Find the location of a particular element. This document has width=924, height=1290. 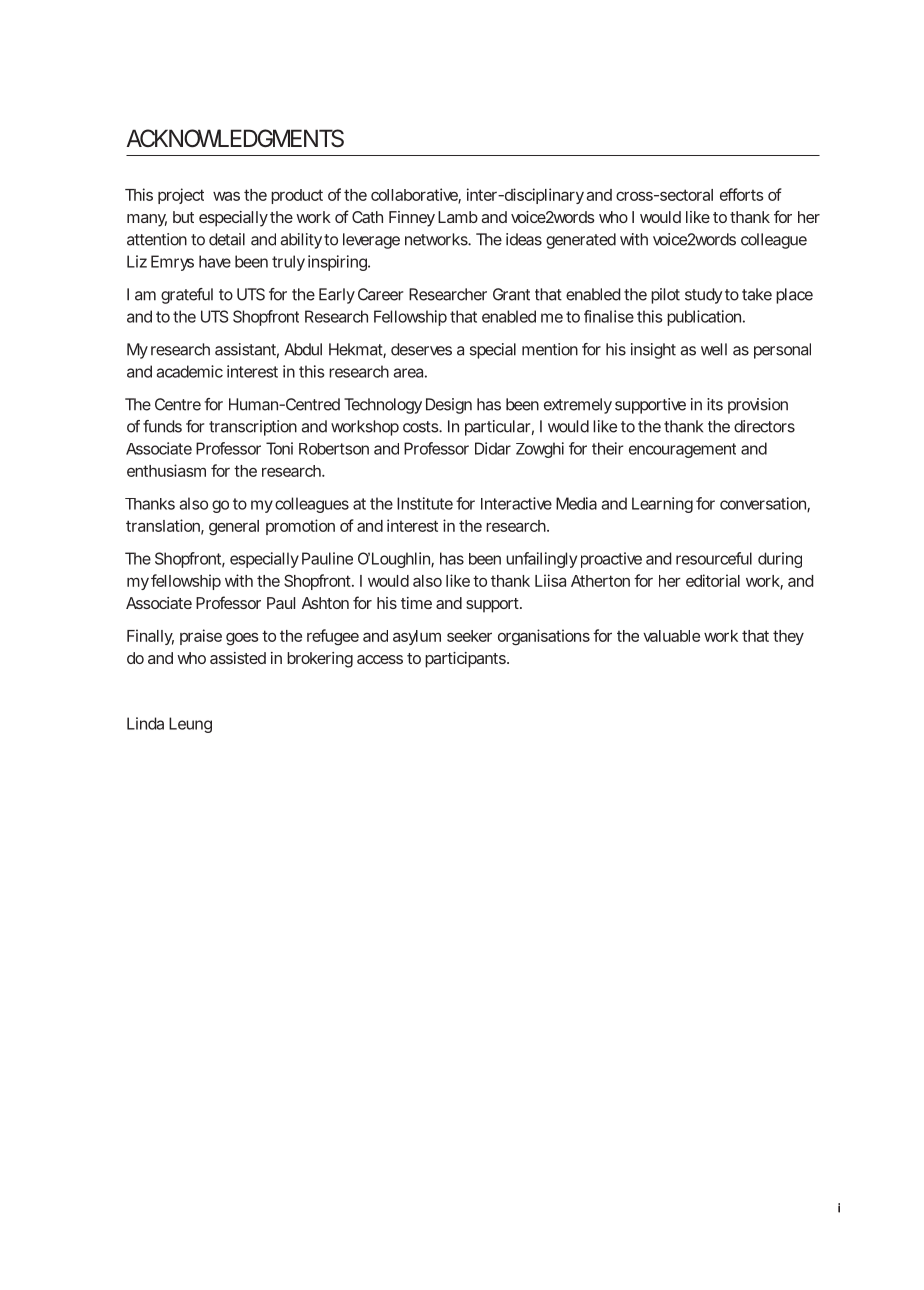

general is located at coordinates (234, 527).
